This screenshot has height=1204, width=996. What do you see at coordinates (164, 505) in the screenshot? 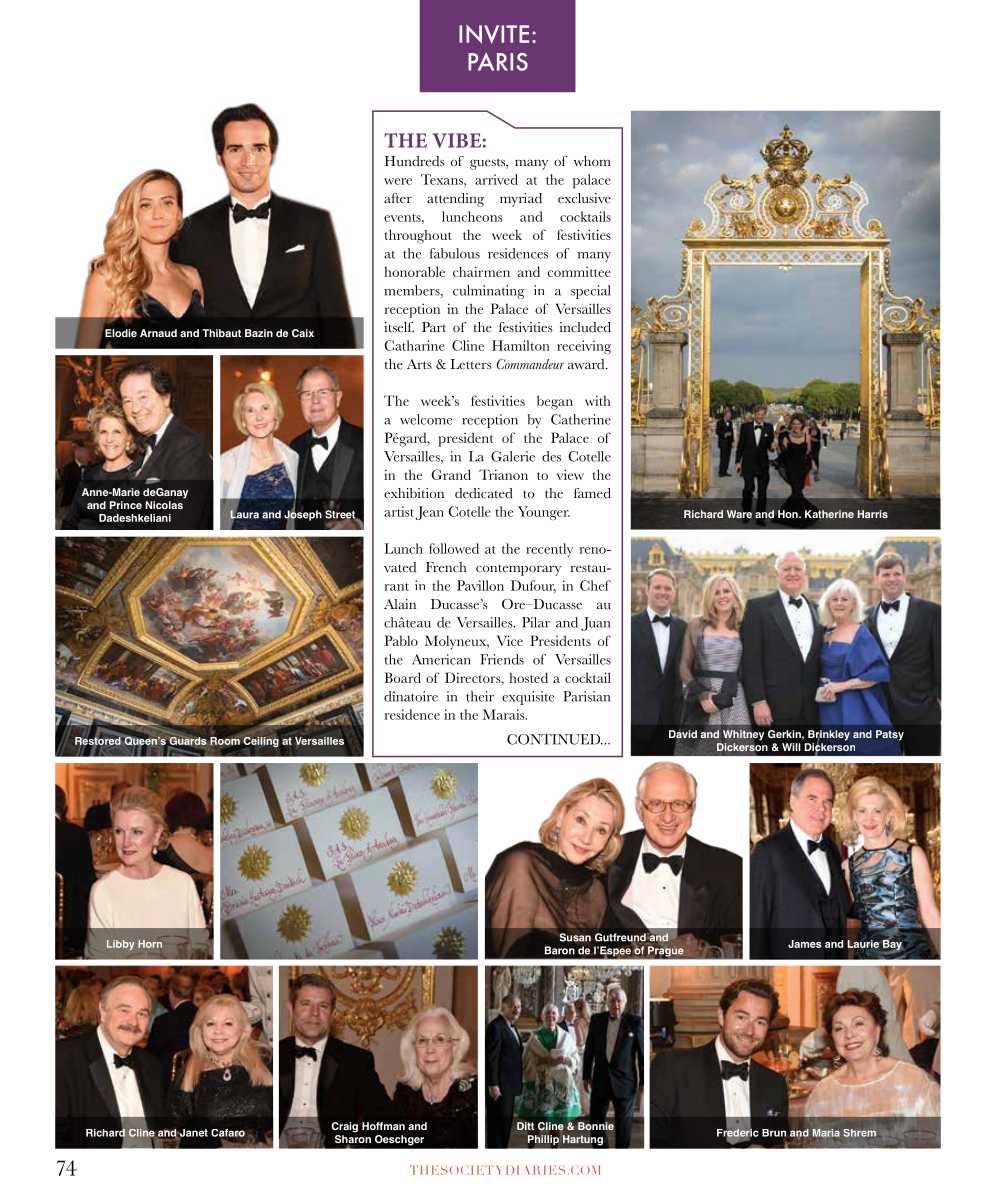
I see `Nicolas` at bounding box center [164, 505].
